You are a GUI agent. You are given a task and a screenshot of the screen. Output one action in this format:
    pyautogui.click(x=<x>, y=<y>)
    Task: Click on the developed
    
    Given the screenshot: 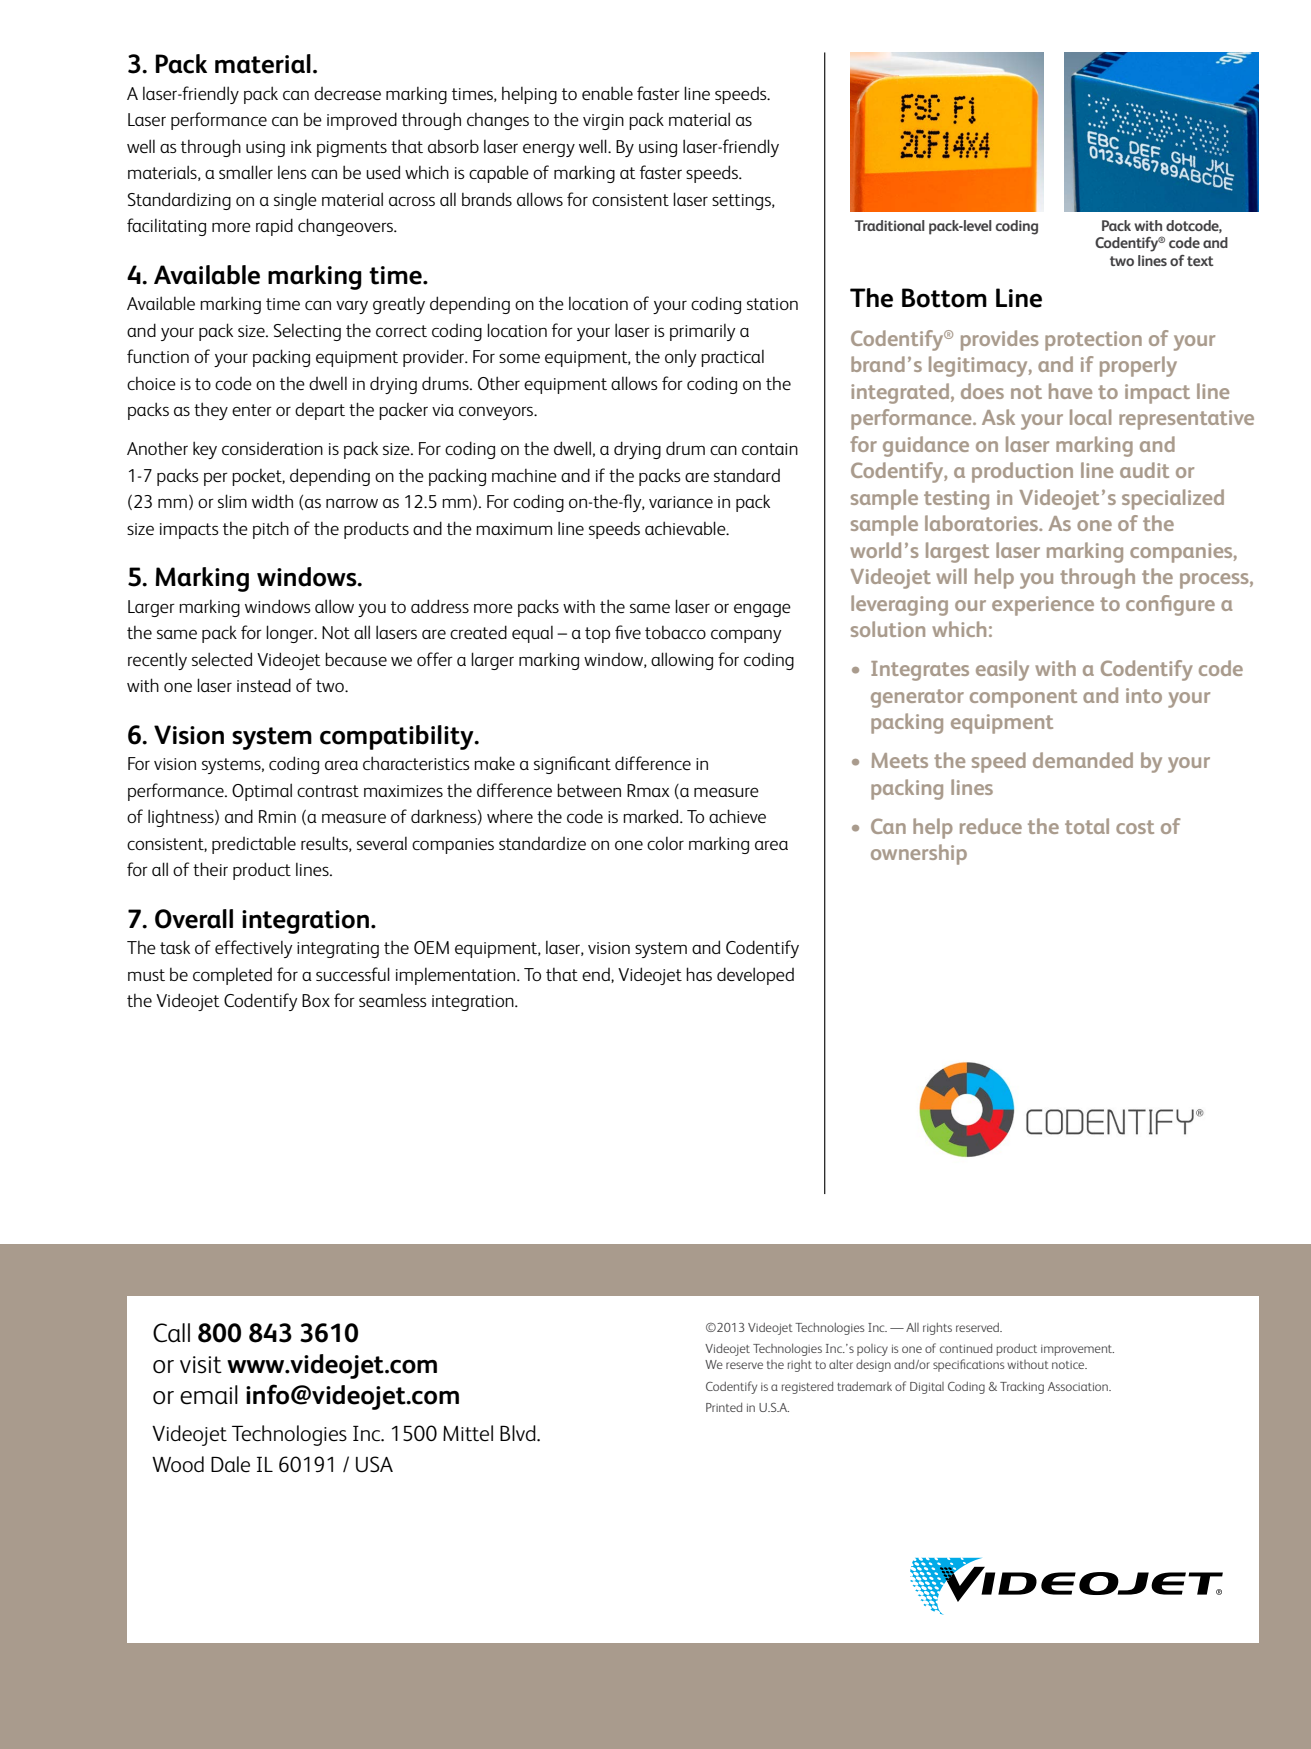 What is the action you would take?
    pyautogui.click(x=755, y=976)
